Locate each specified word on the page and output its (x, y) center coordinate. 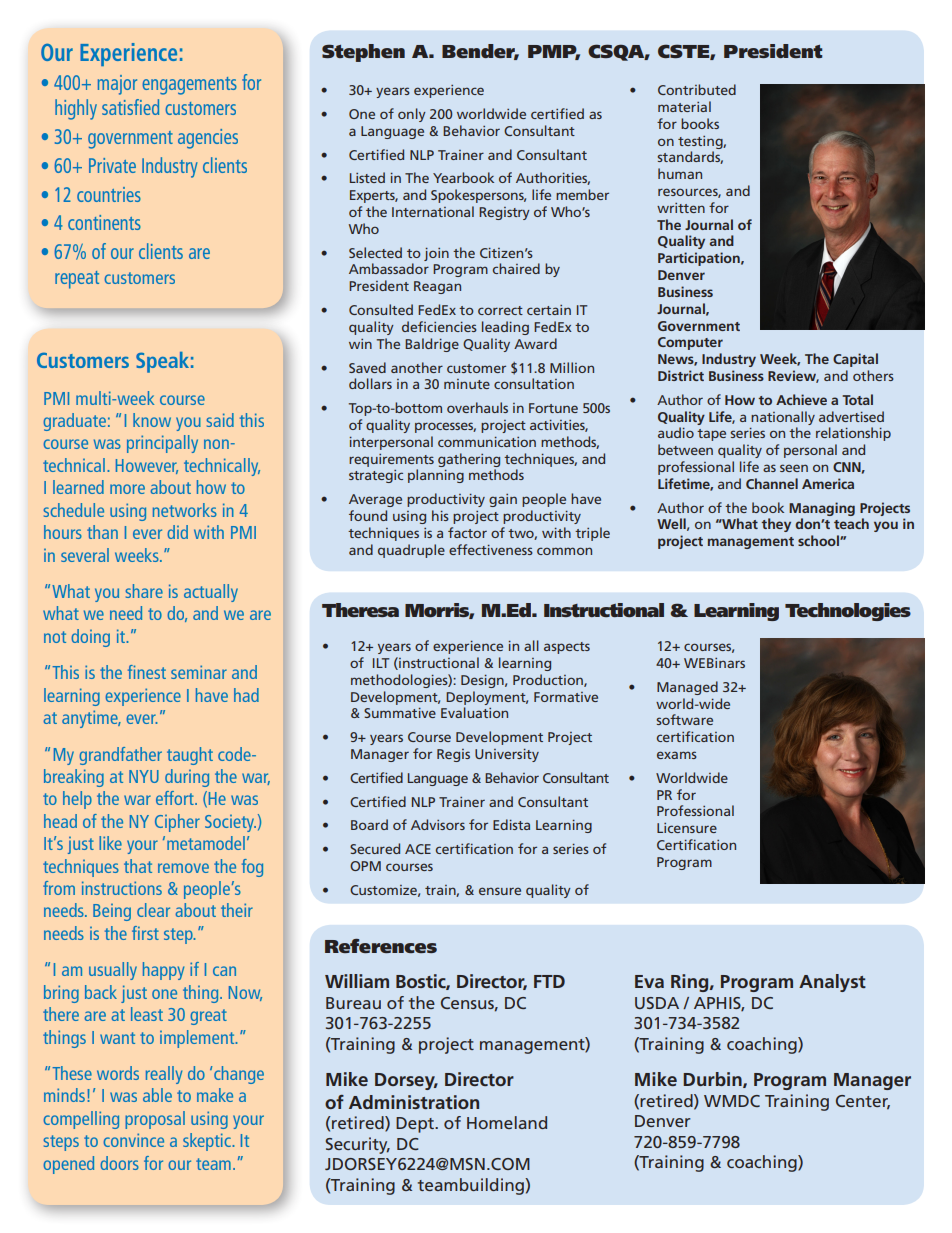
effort (176, 798)
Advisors (438, 824)
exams (677, 755)
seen (794, 468)
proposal (155, 1120)
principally (162, 444)
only (412, 115)
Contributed (697, 89)
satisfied (130, 107)
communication (487, 442)
